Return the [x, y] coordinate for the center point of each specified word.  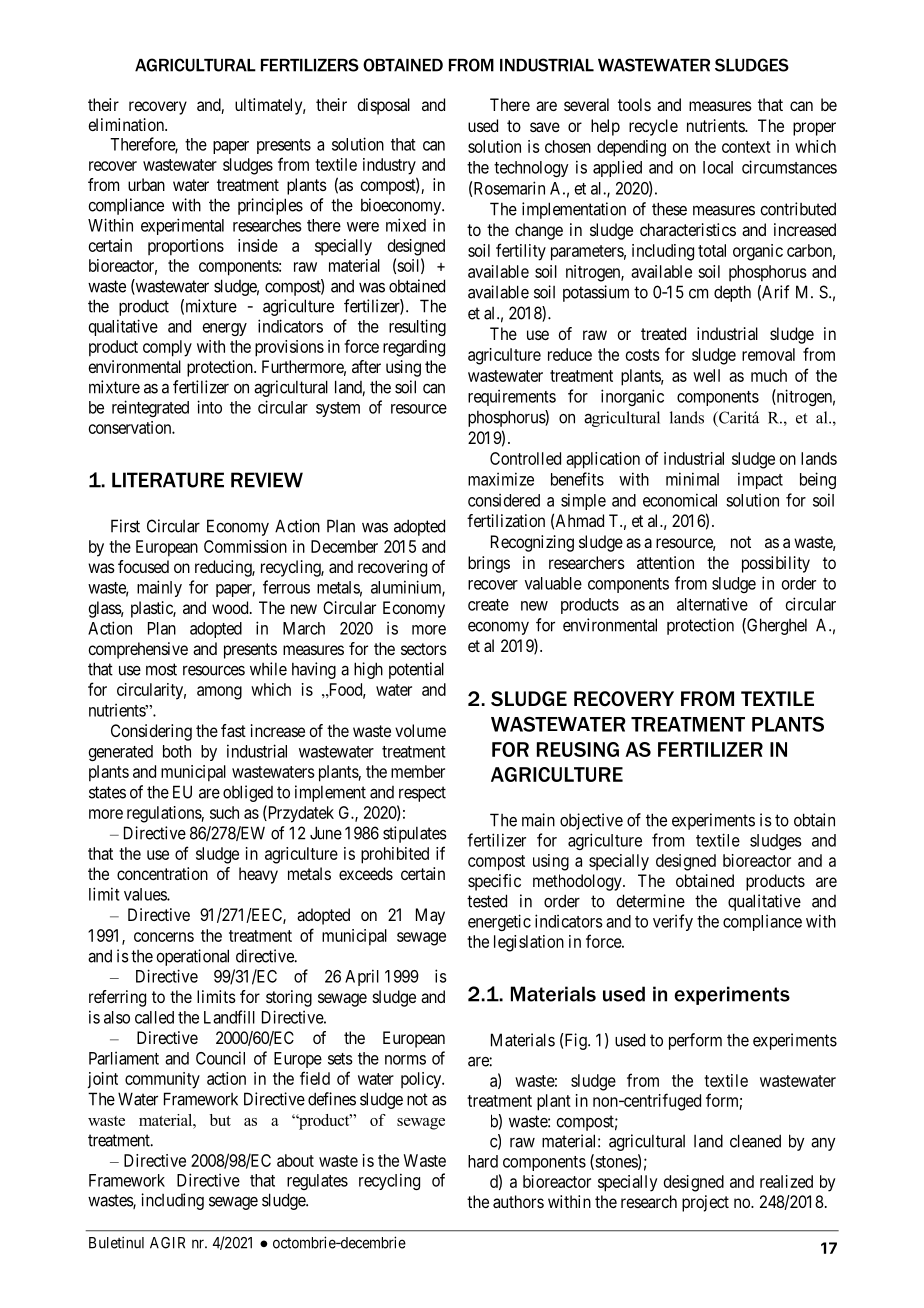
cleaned [755, 1141]
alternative [712, 604]
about [295, 1160]
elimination [127, 124]
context [746, 147]
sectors [424, 649]
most [161, 669]
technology [531, 169]
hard [483, 1161]
